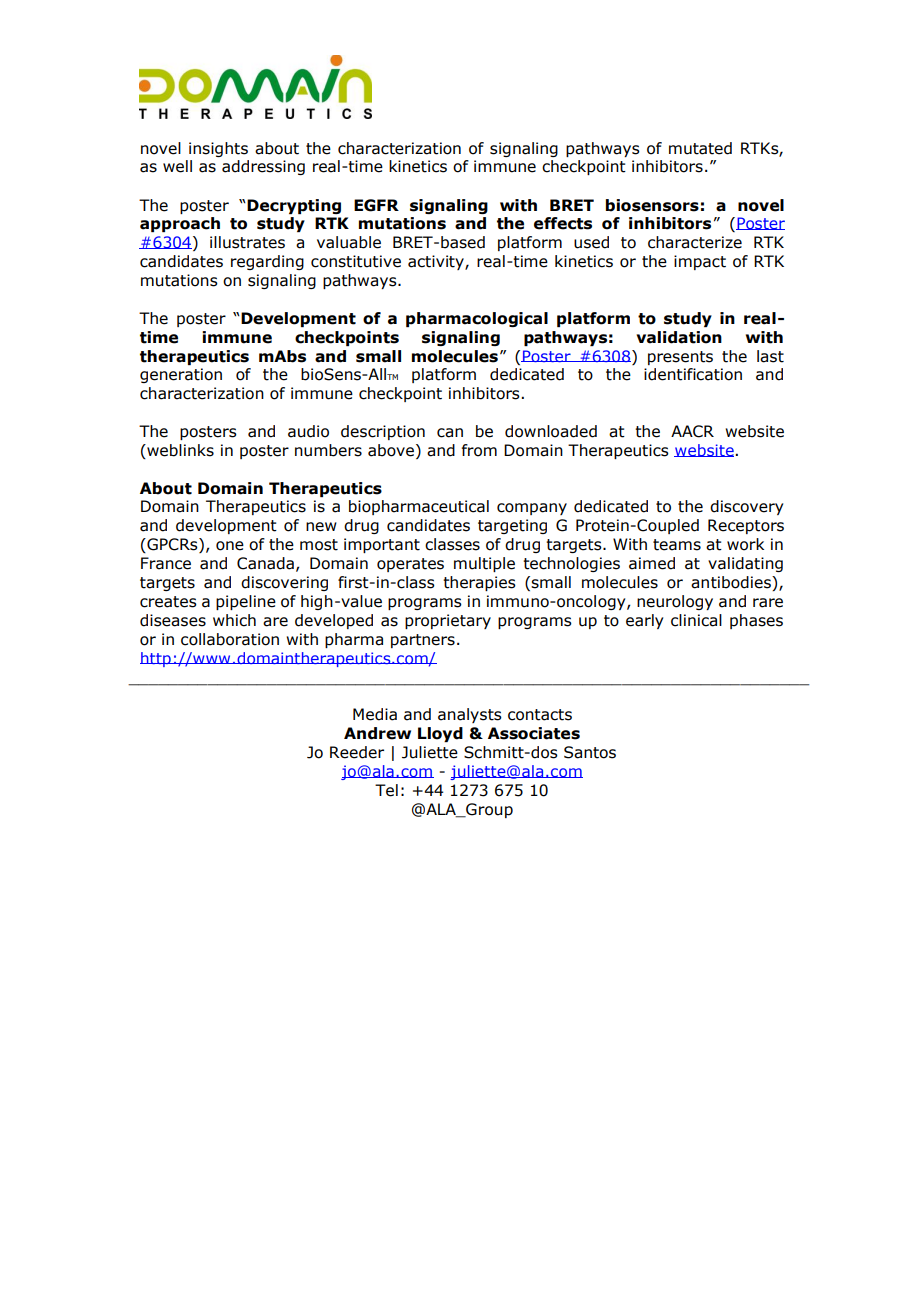 The image size is (924, 1308). Describe the element at coordinates (679, 337) in the screenshot. I see `validation` at that location.
